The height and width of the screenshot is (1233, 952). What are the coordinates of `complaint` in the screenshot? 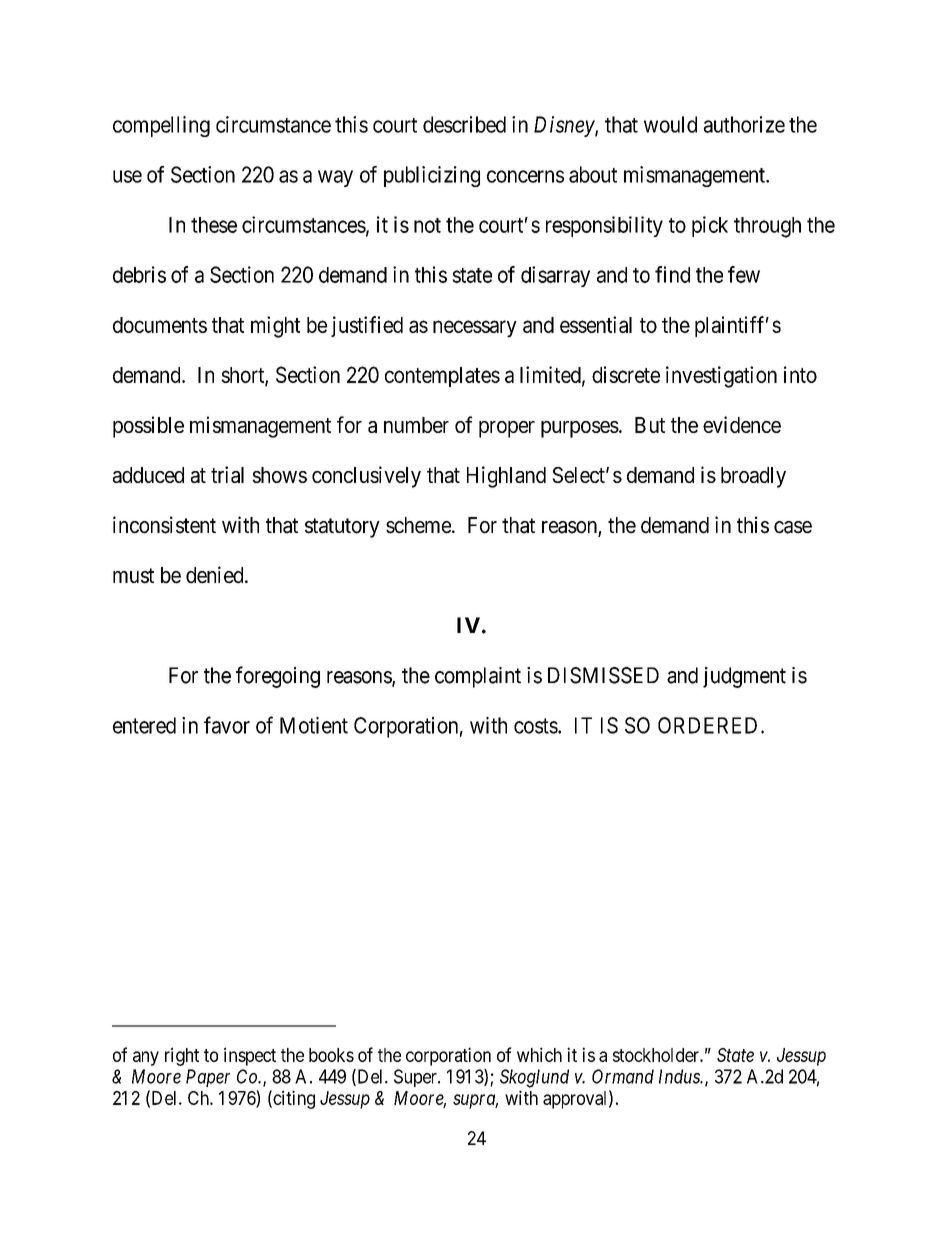 It's located at (478, 677).
